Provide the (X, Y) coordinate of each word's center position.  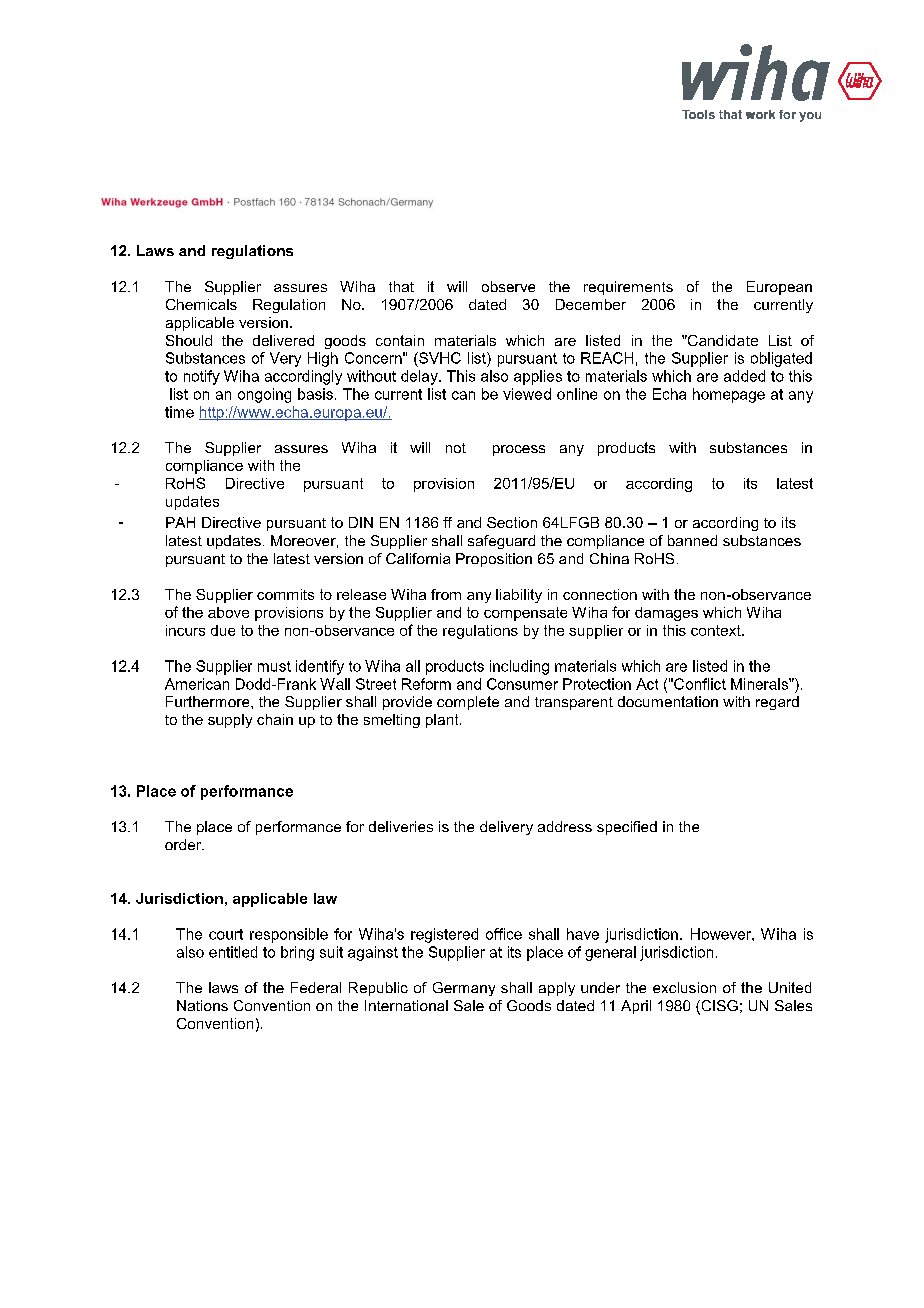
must (274, 666)
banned (692, 540)
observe (508, 286)
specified (627, 828)
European (779, 288)
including (519, 667)
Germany (464, 989)
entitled (233, 952)
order (184, 844)
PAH (180, 522)
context (717, 630)
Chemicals (201, 304)
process (519, 450)
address (565, 826)
